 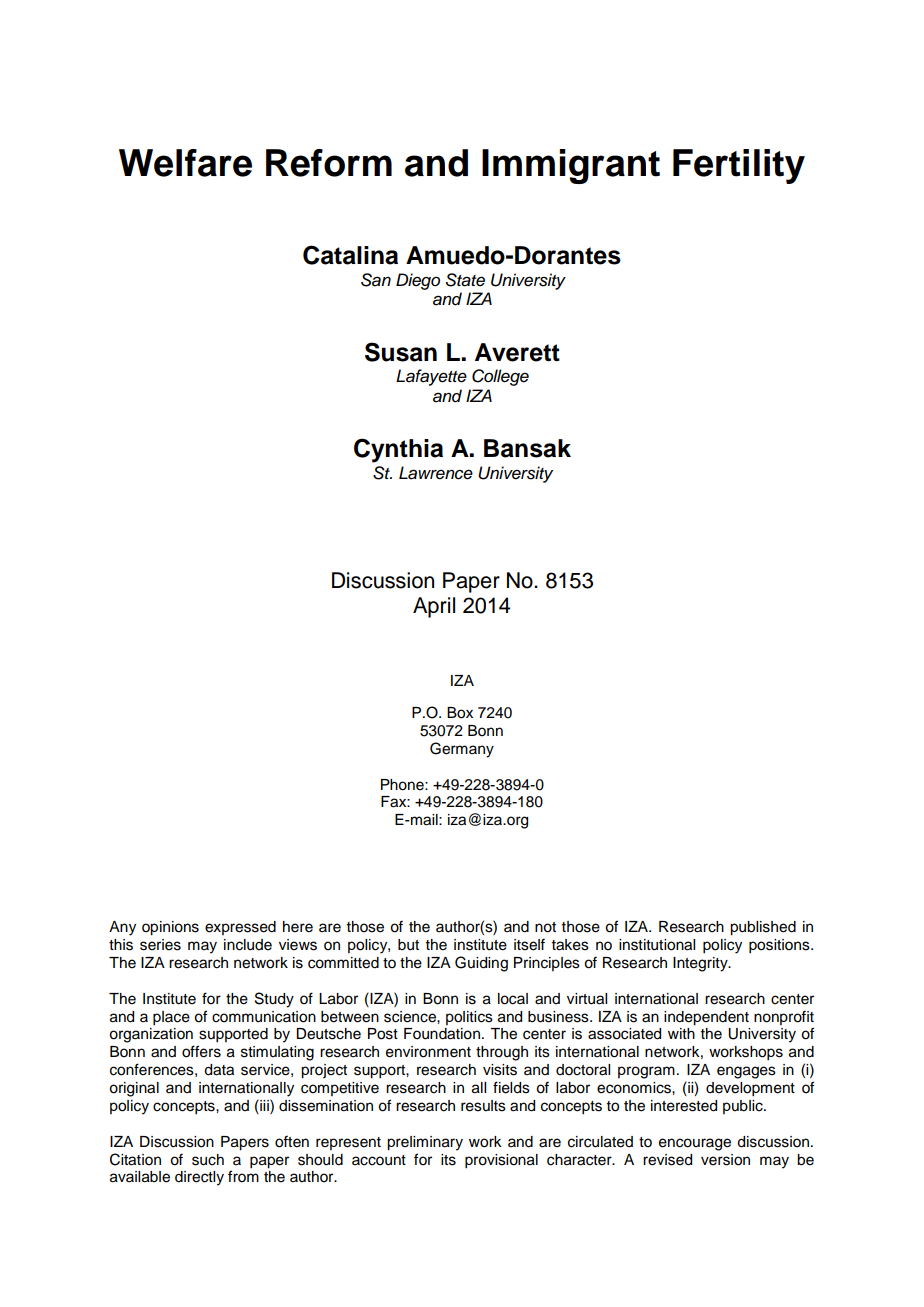 I want to click on Fertility, so click(x=739, y=166).
